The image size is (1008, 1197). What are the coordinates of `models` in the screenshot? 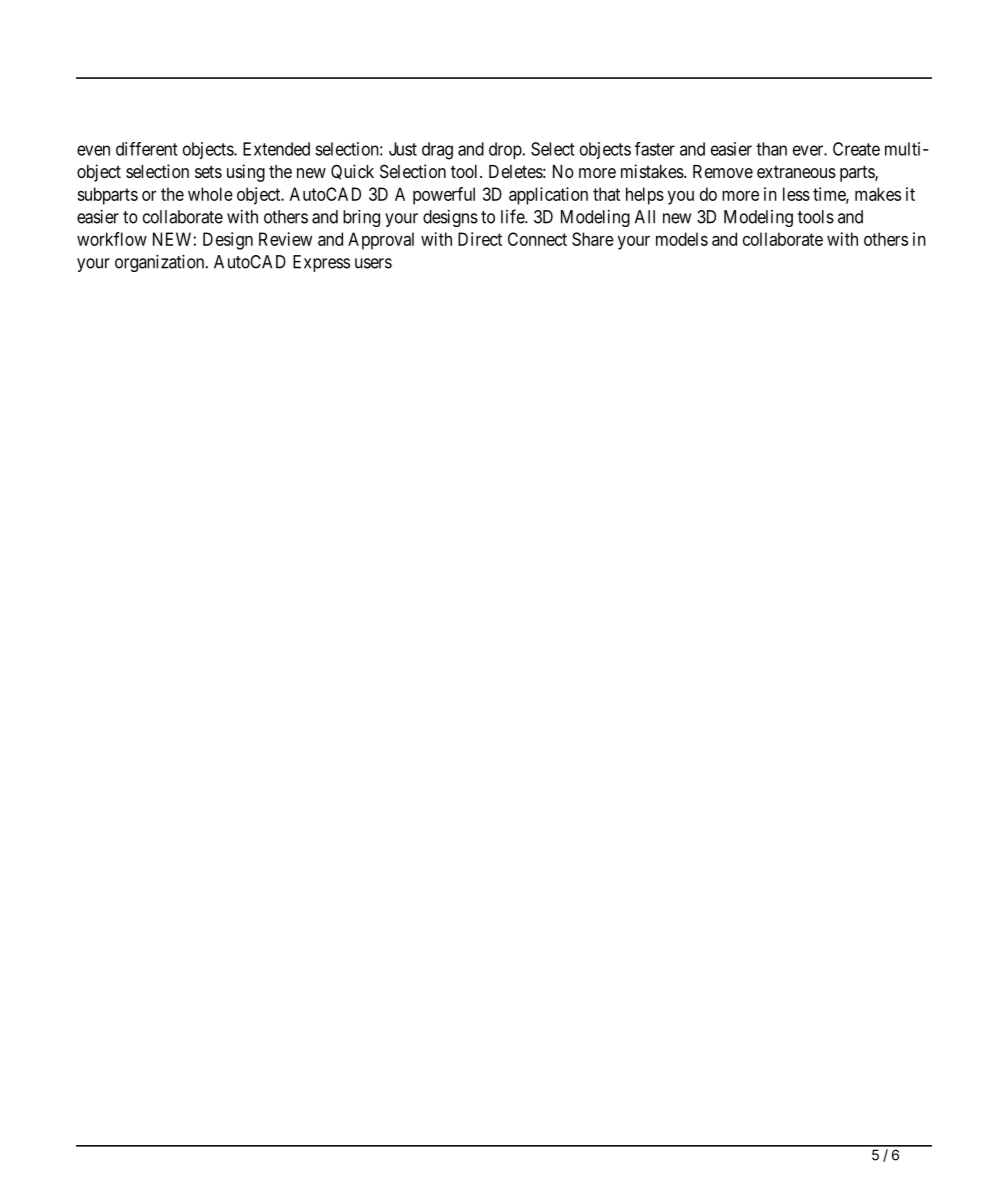 It's located at (682, 239).
